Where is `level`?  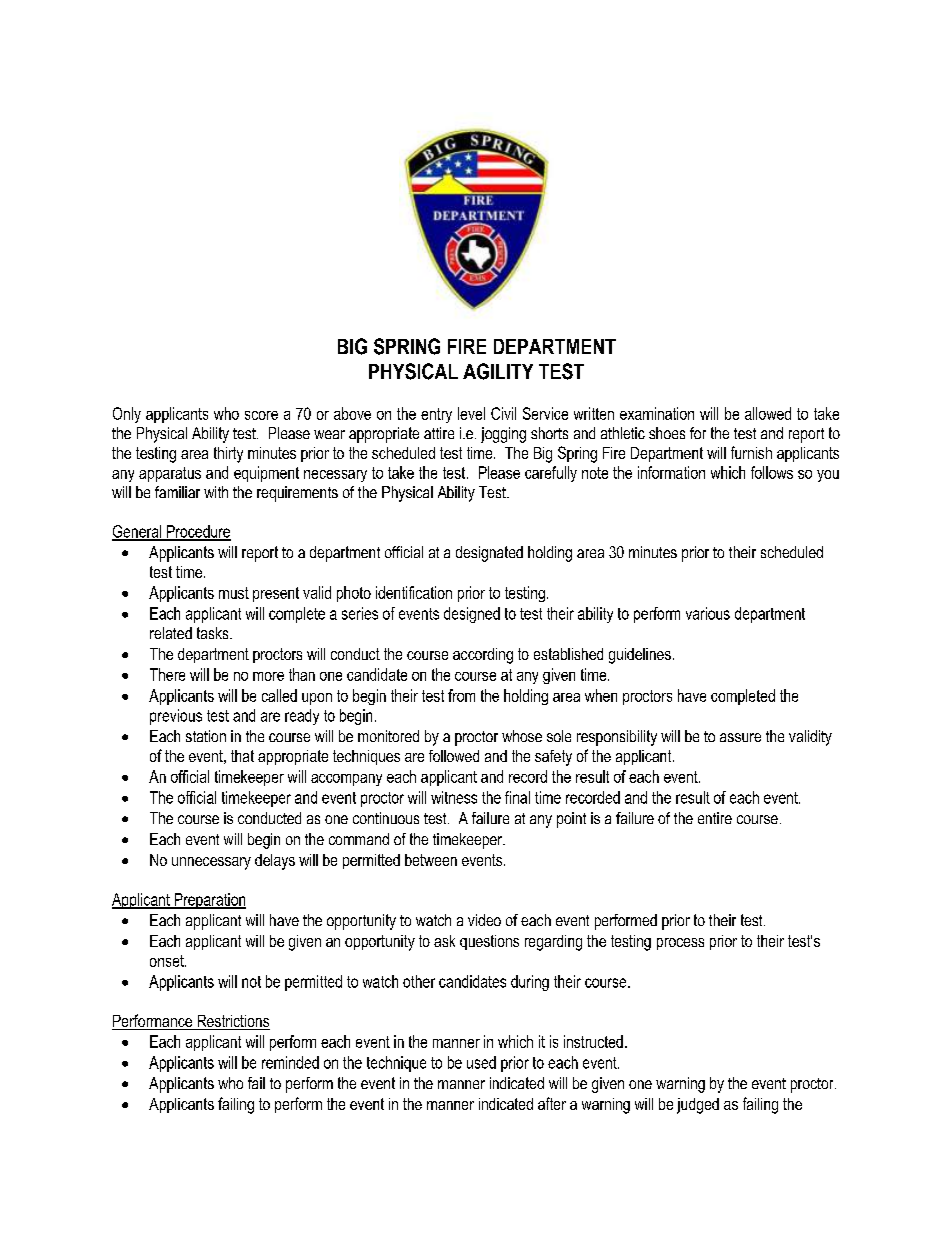 level is located at coordinates (471, 413).
